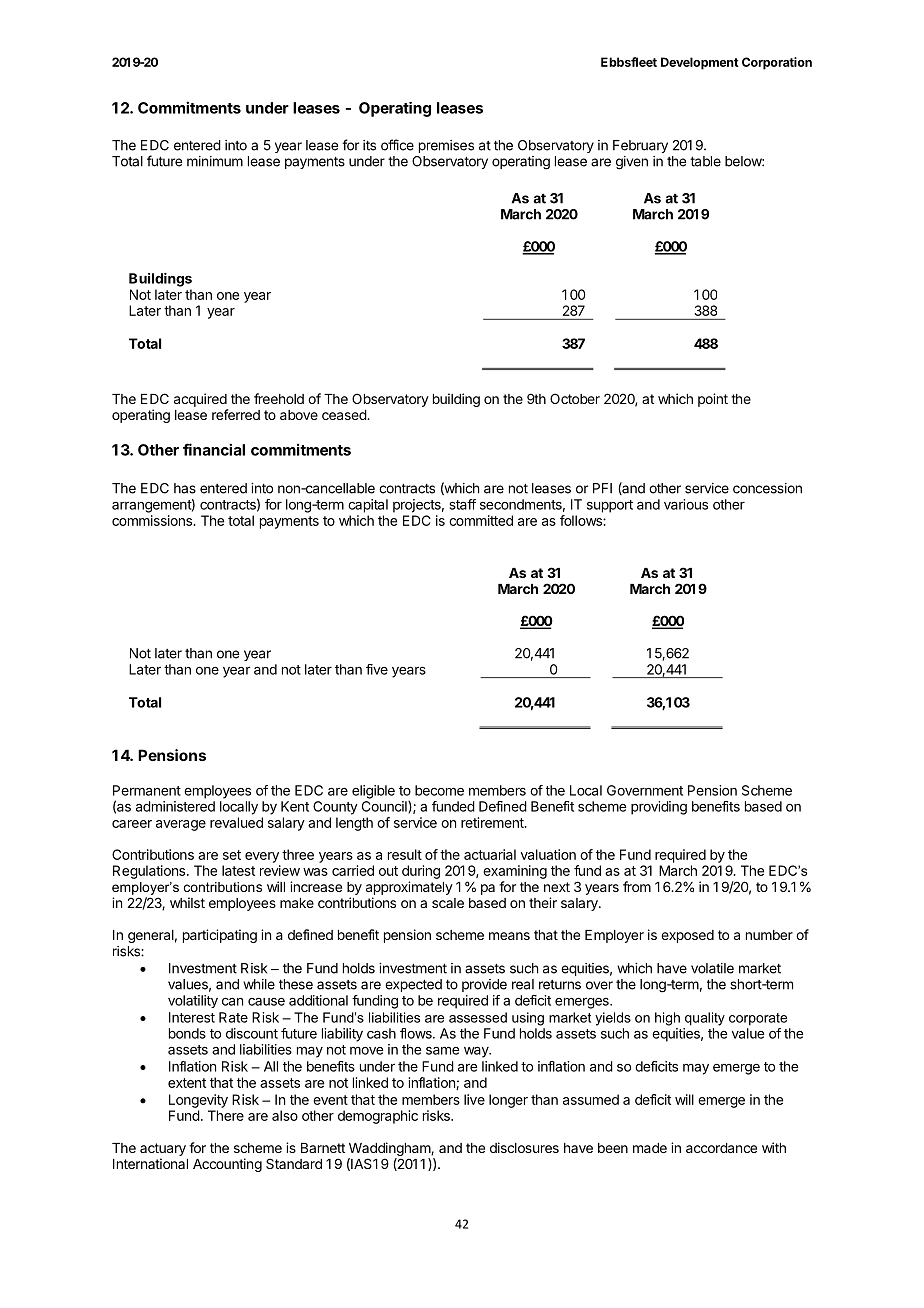 The height and width of the screenshot is (1308, 924). I want to click on acquired, so click(200, 400).
